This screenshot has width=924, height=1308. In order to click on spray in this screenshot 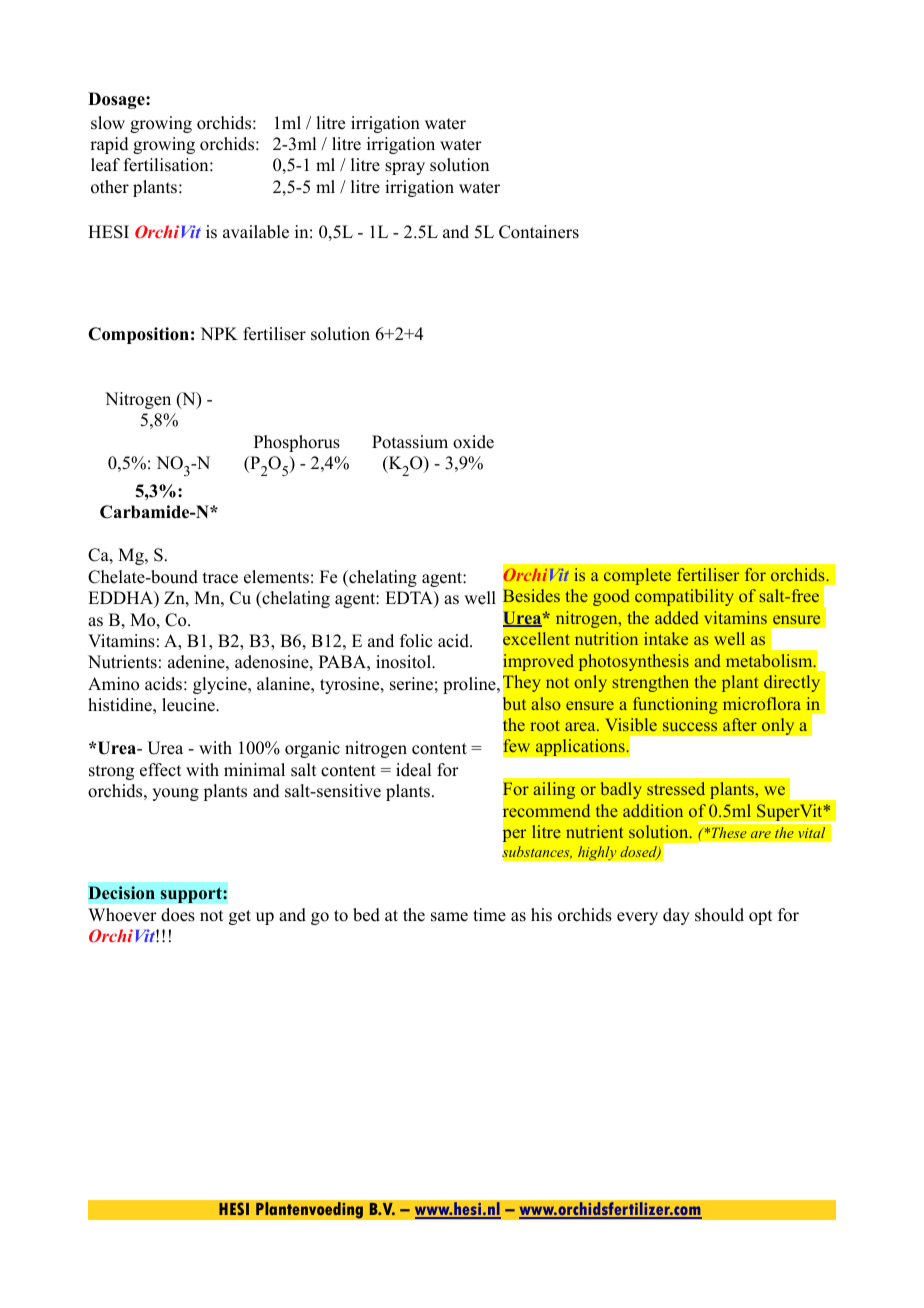, I will do `click(405, 168)`.
